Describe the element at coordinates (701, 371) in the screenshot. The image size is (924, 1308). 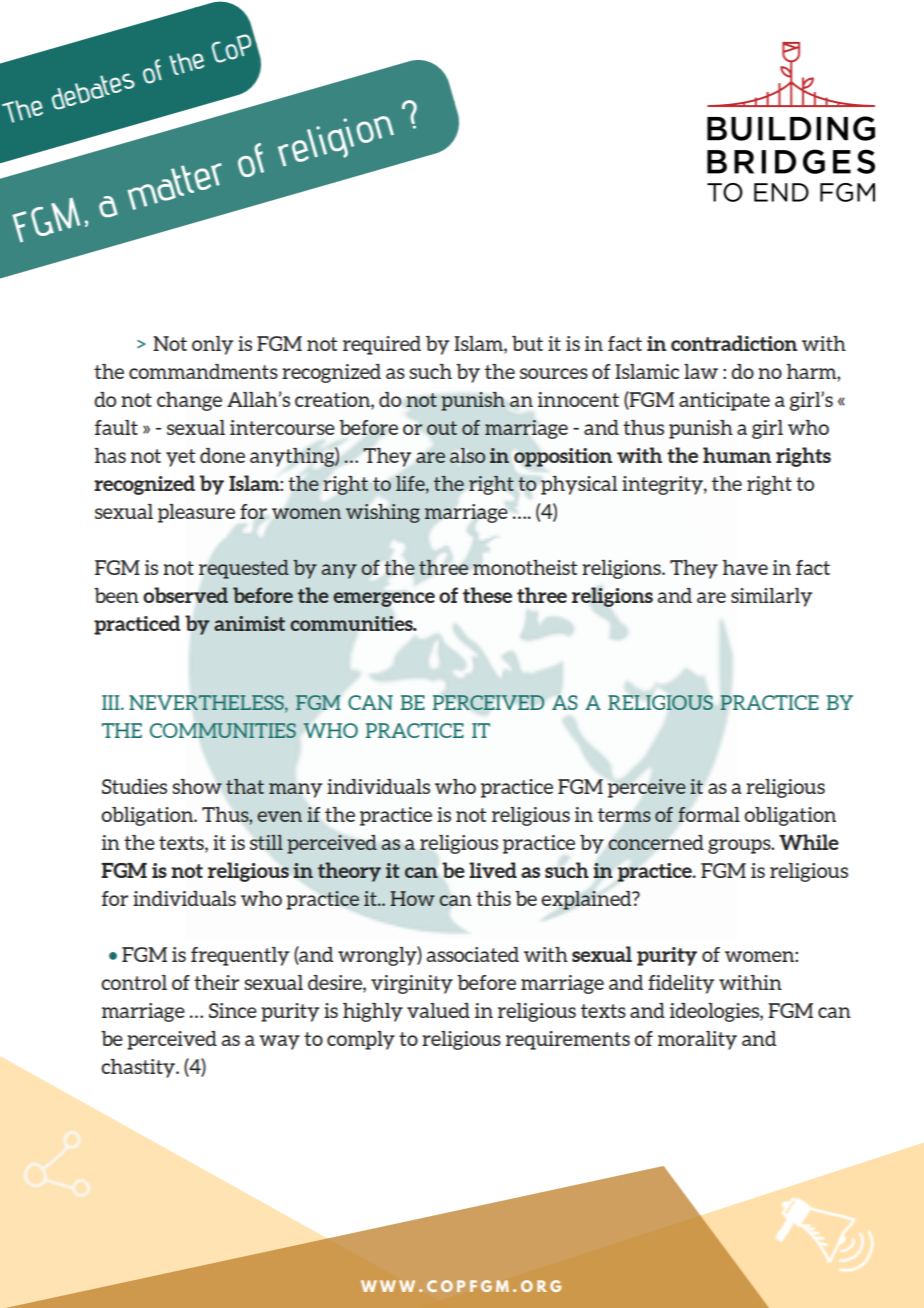
I see `law` at that location.
